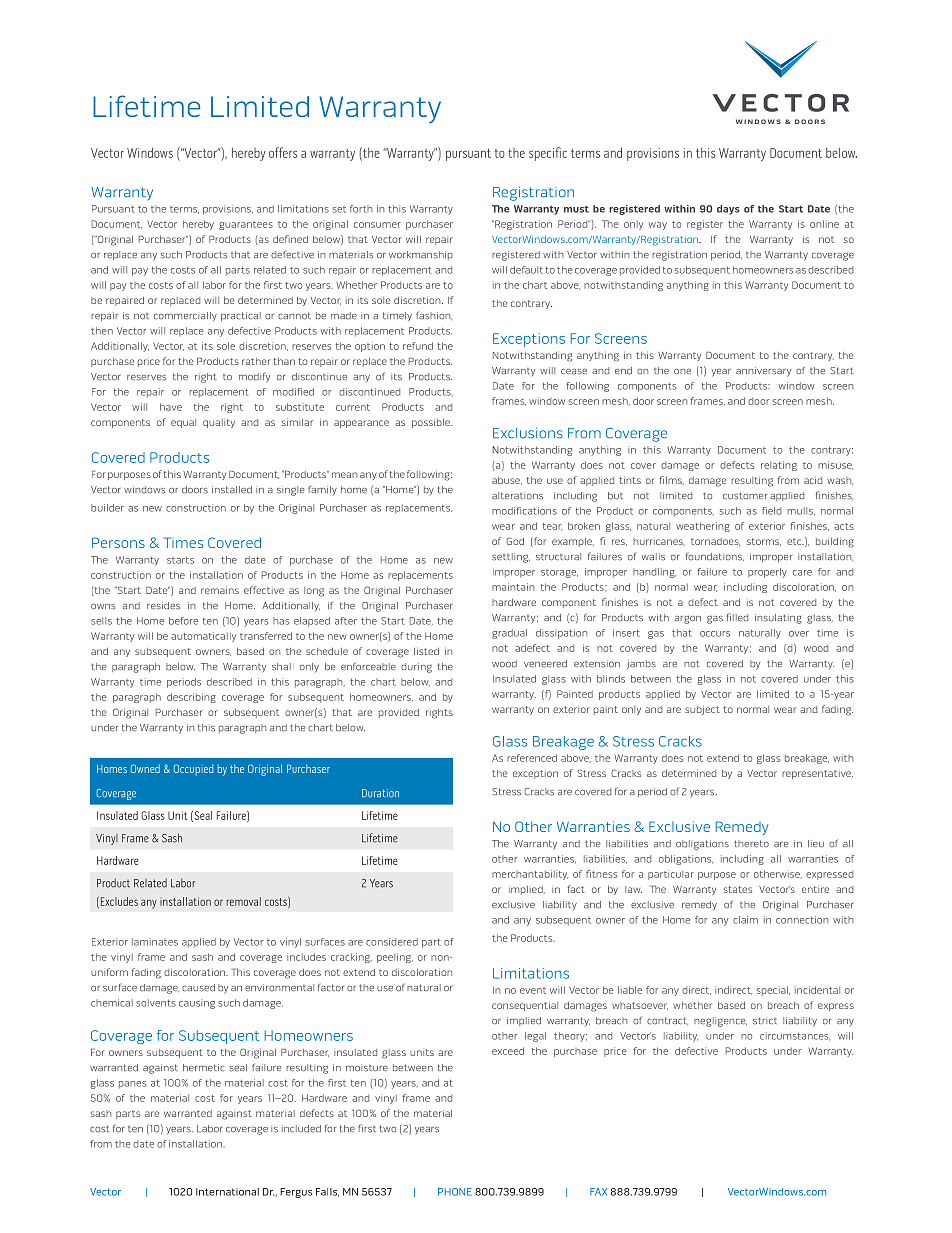  I want to click on guarantees, so click(246, 225).
